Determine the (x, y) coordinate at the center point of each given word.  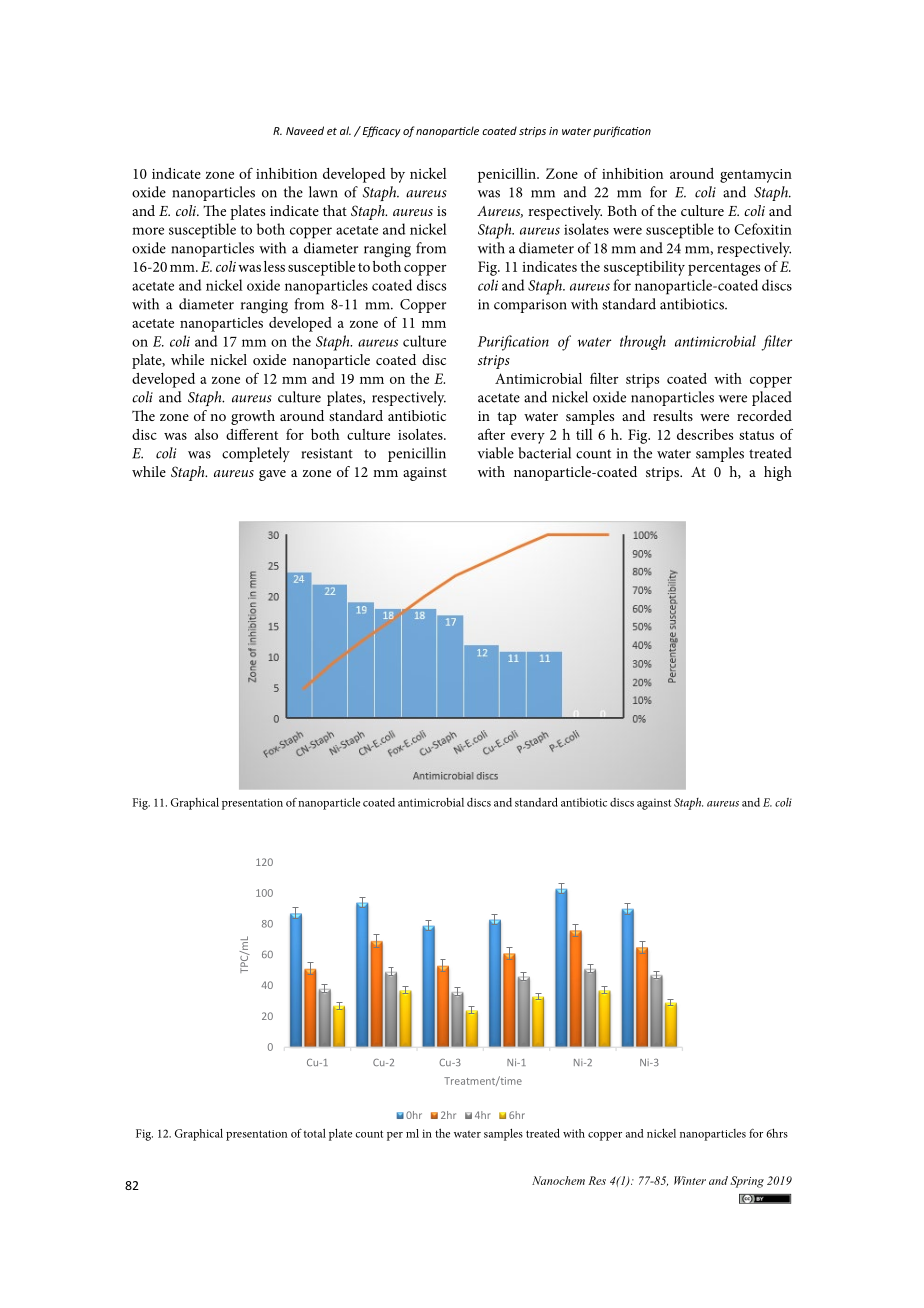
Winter (690, 1180)
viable (495, 453)
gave (272, 475)
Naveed (305, 130)
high (778, 473)
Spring (747, 1182)
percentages (724, 269)
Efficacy (380, 131)
